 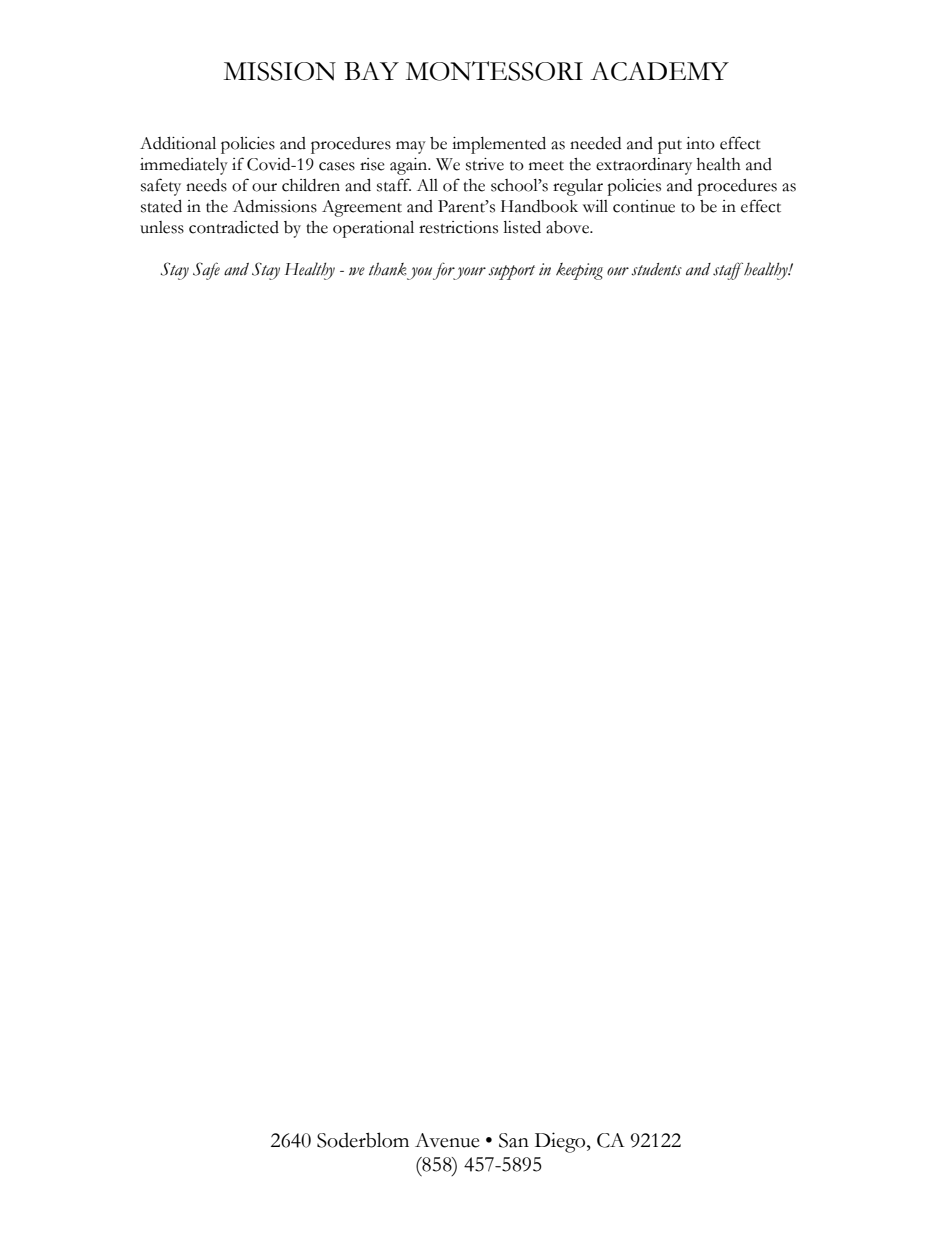 I want to click on unless, so click(x=162, y=227).
